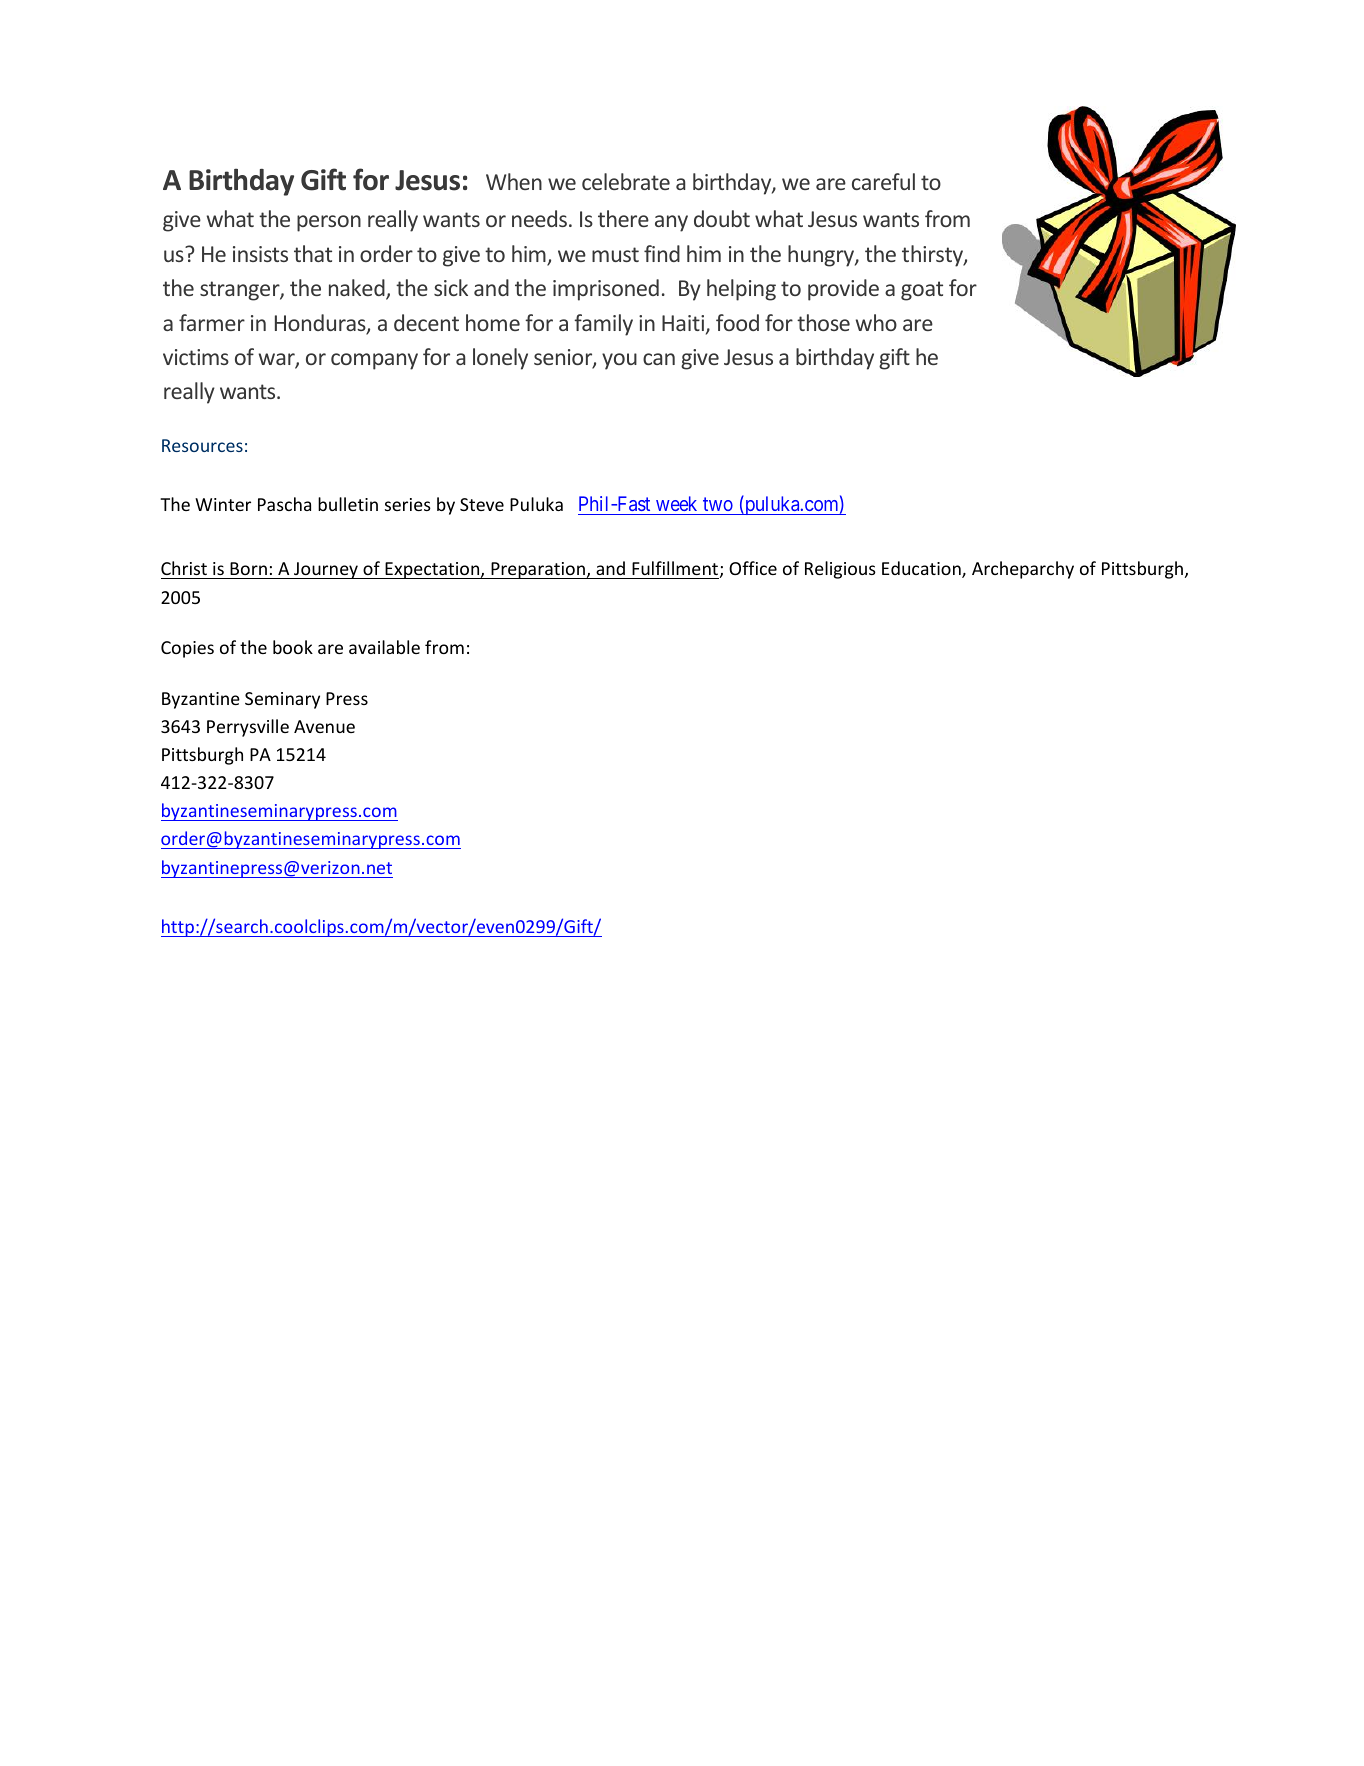 Image resolution: width=1364 pixels, height=1766 pixels. Describe the element at coordinates (843, 290) in the screenshot. I see `provide` at that location.
